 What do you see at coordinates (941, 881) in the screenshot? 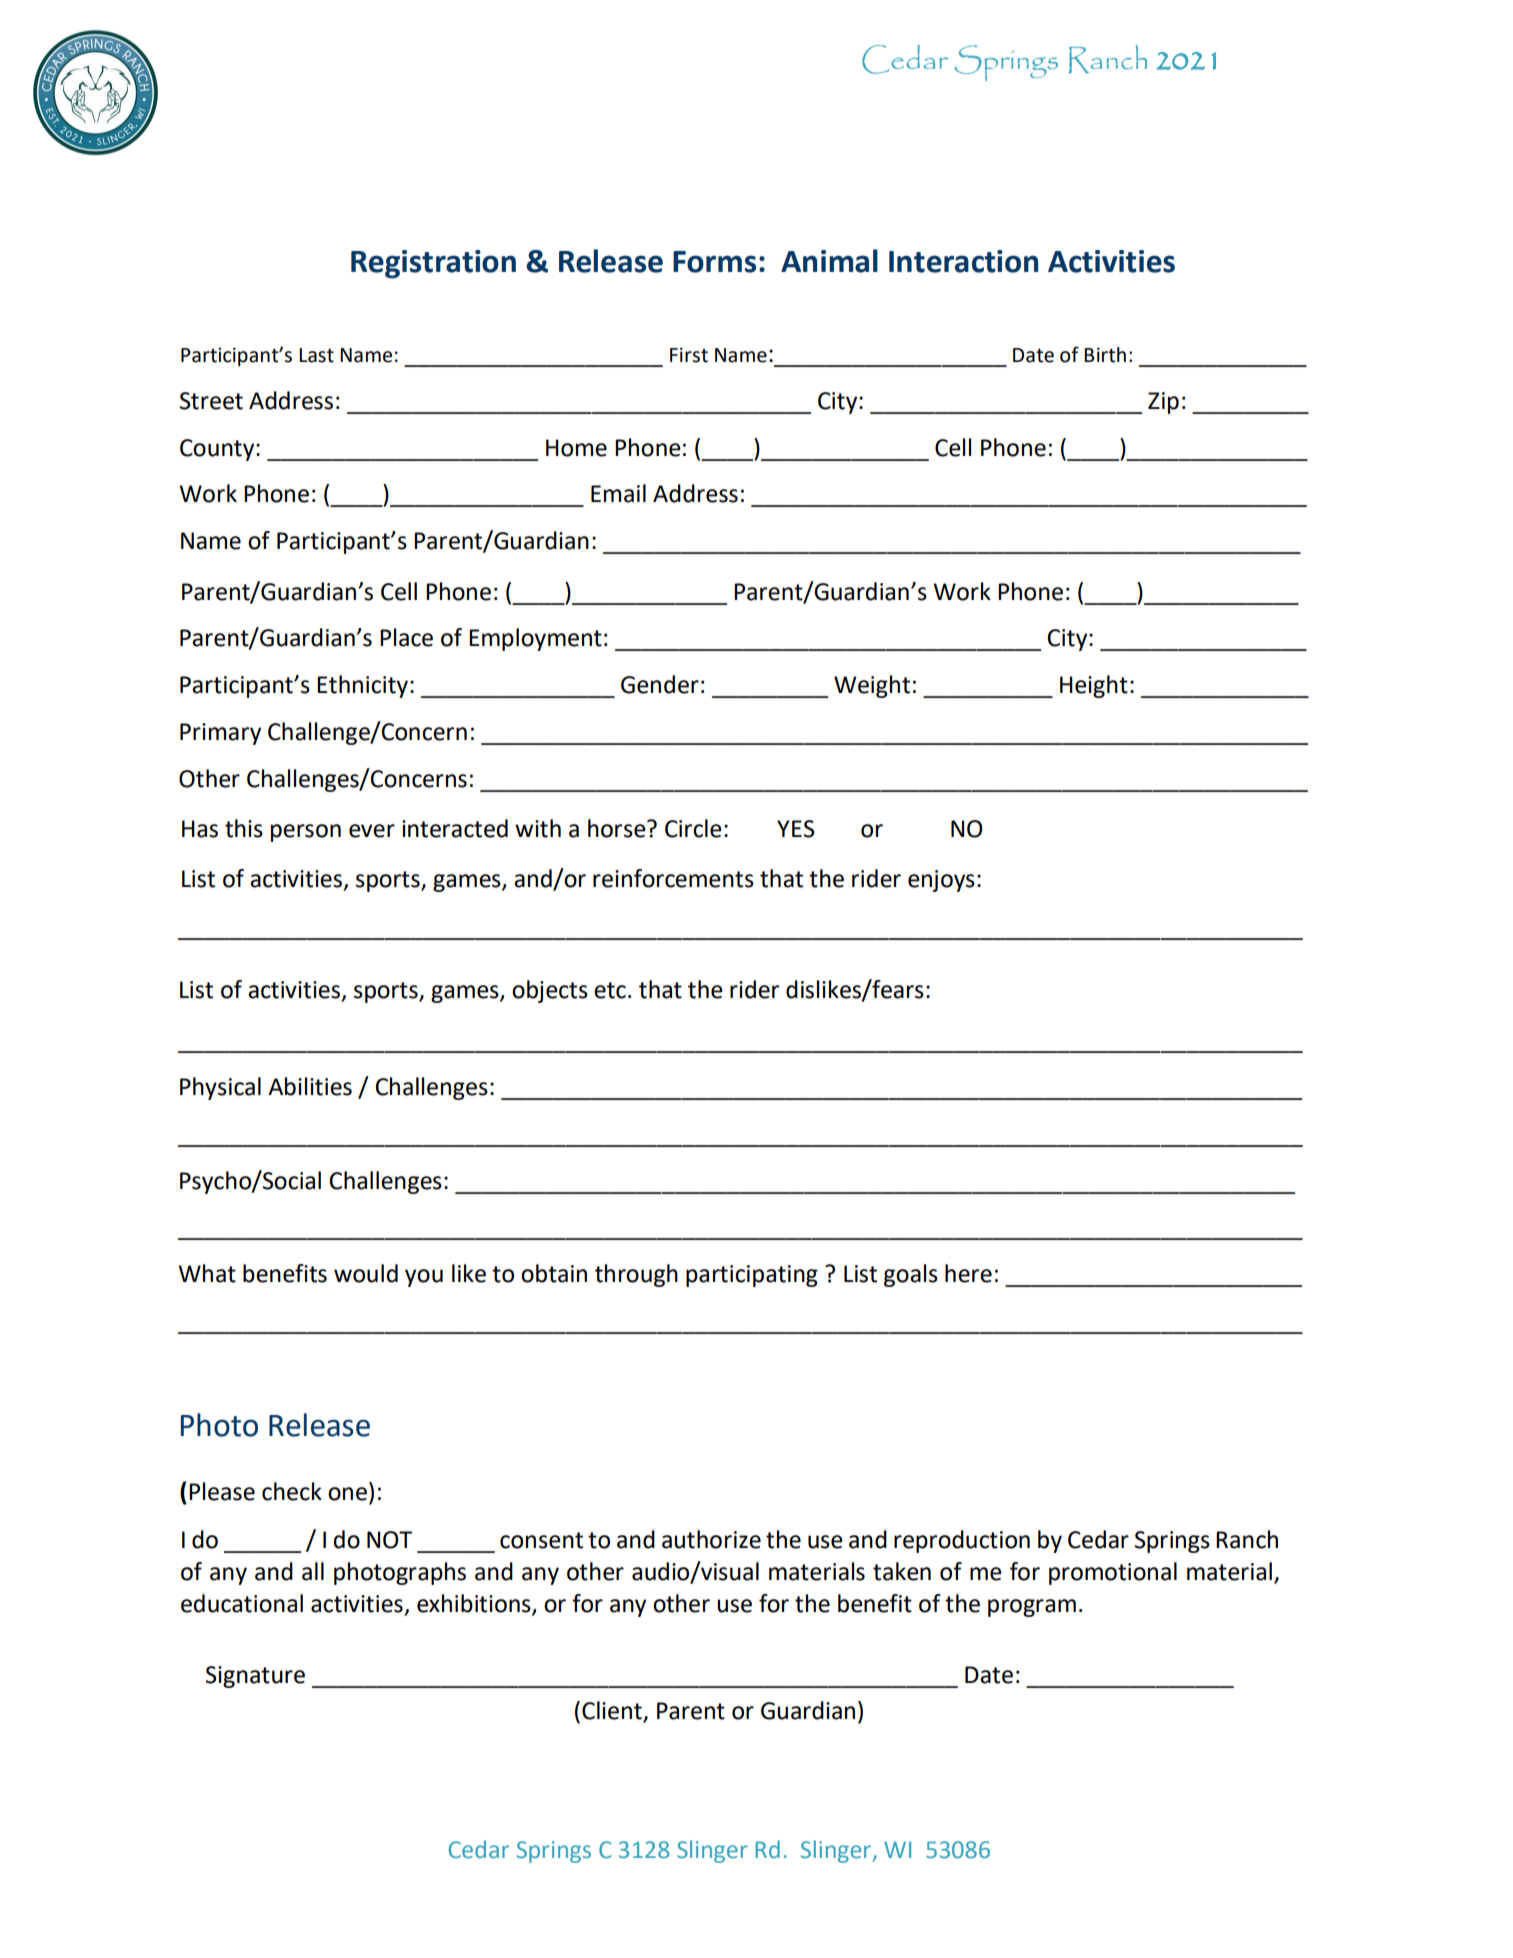
I see `enjoys` at bounding box center [941, 881].
